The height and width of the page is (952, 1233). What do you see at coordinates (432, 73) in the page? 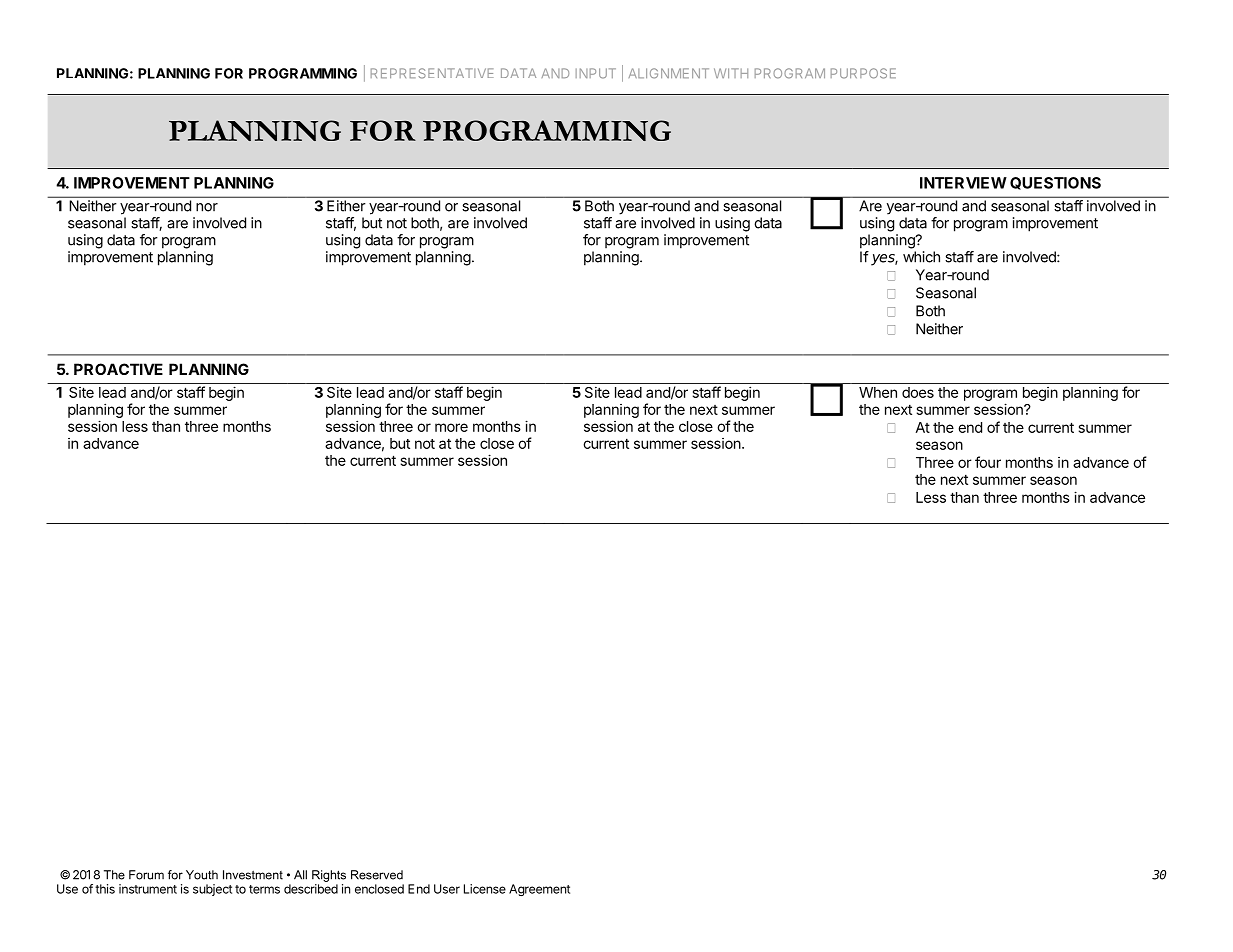
I see `REPRESENTATIVE` at bounding box center [432, 73].
